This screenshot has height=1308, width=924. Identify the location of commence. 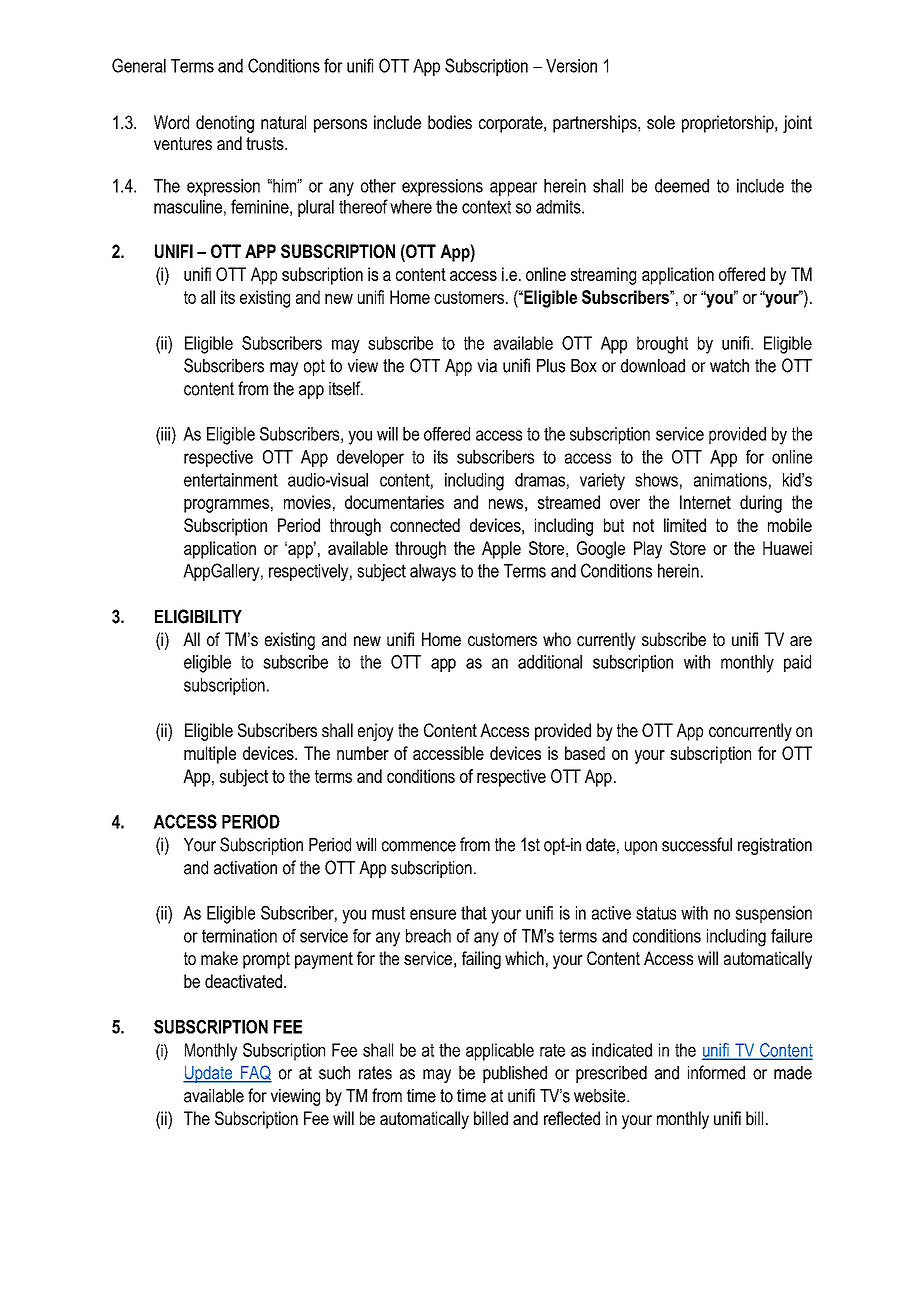
(419, 846).
